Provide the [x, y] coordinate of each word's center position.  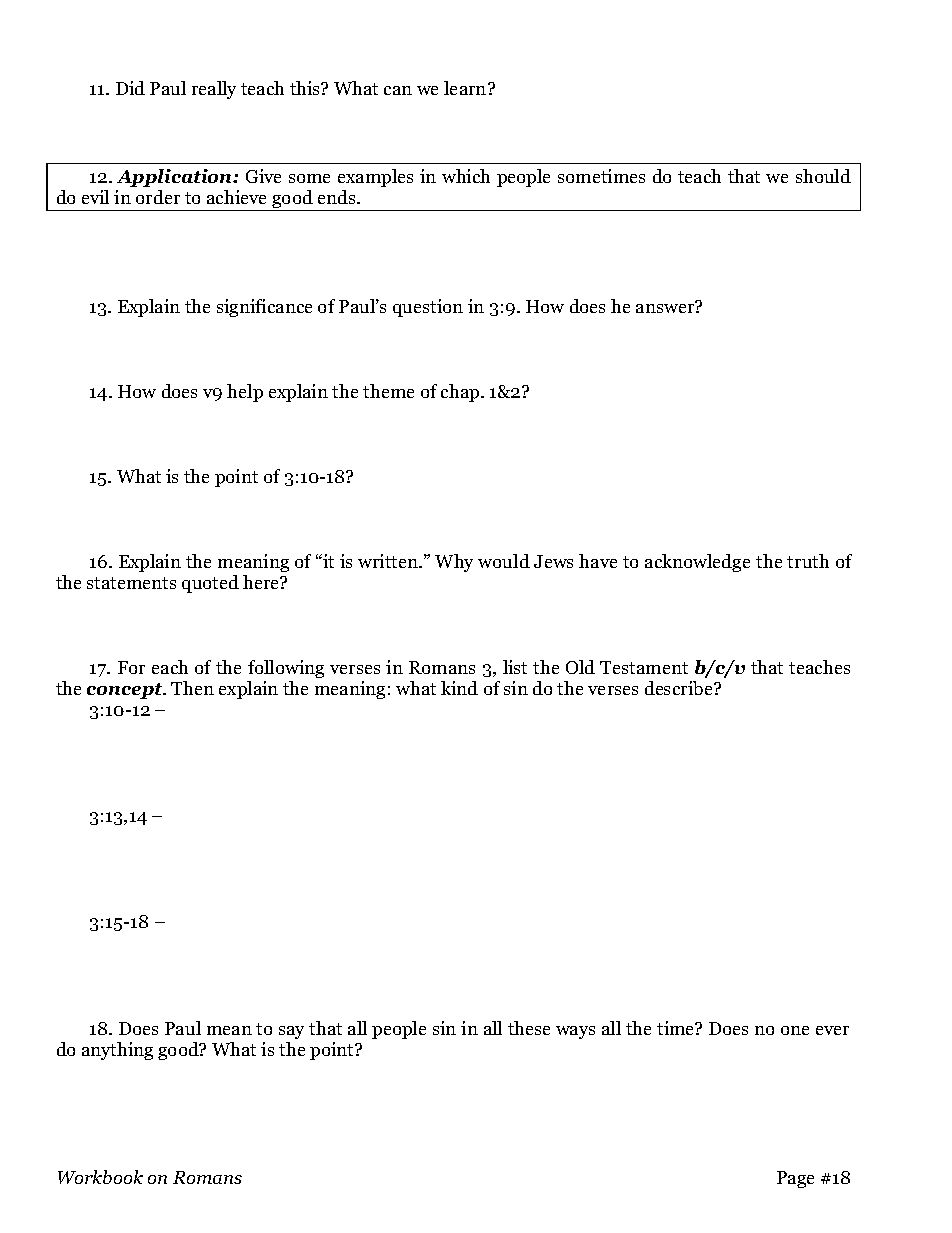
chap [461, 393]
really [214, 90]
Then [192, 688]
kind [459, 688]
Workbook [100, 1177]
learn [466, 88]
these [529, 1028]
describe [680, 688]
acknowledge [697, 563]
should [823, 176]
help [245, 393]
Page [795, 1179]
